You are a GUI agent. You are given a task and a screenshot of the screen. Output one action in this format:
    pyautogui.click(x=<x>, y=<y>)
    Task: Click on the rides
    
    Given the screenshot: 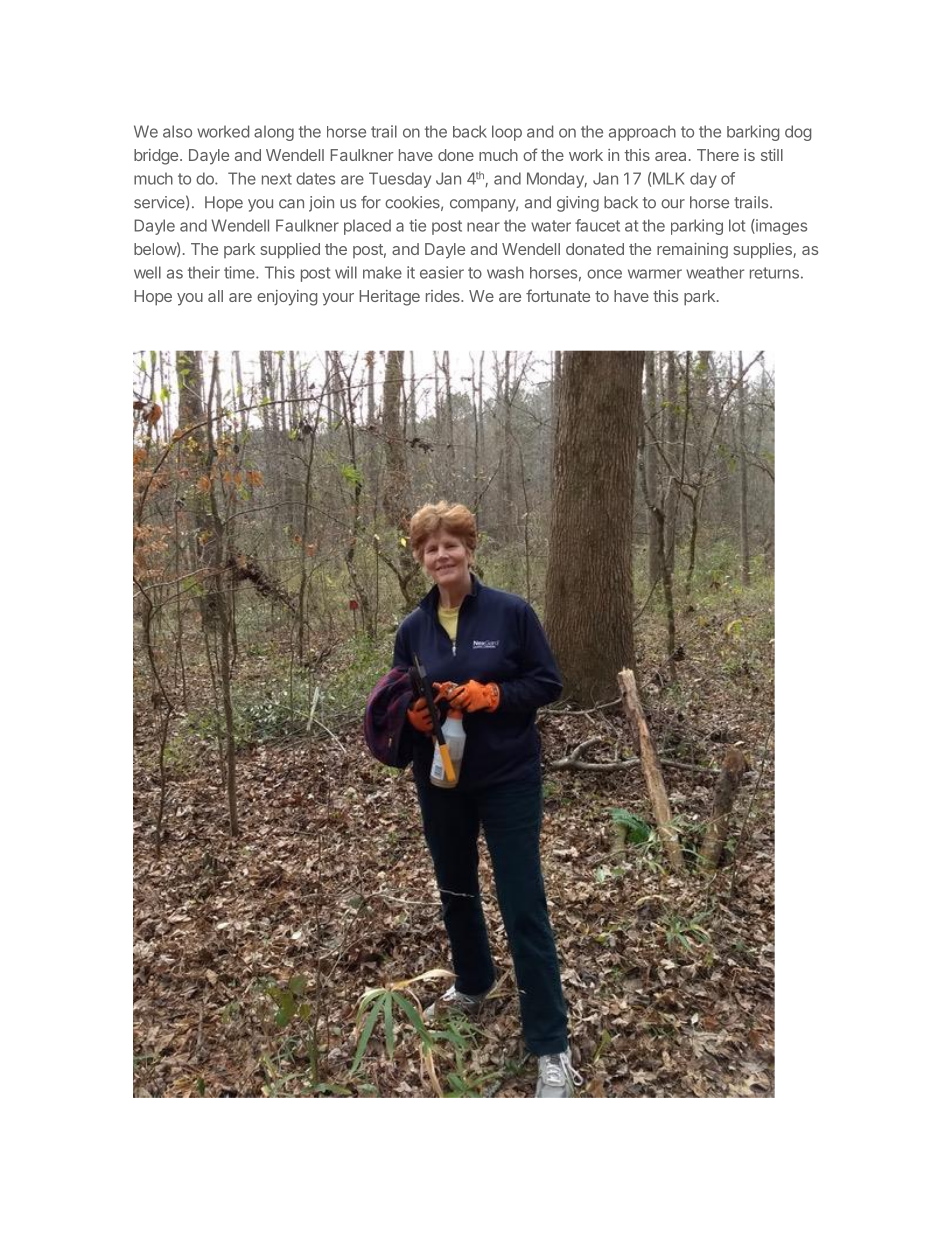 What is the action you would take?
    pyautogui.click(x=444, y=296)
